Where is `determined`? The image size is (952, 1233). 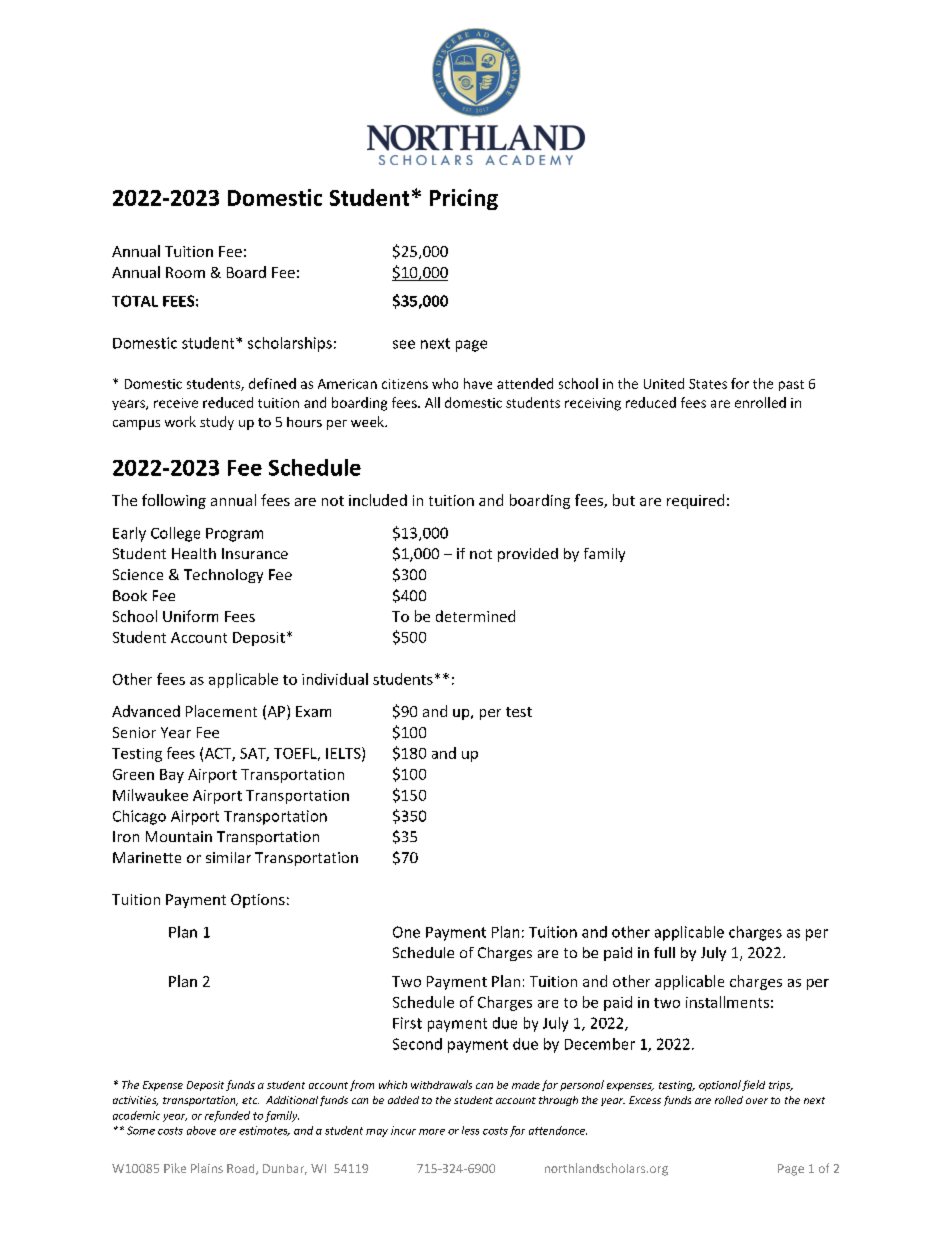
determined is located at coordinates (475, 616).
